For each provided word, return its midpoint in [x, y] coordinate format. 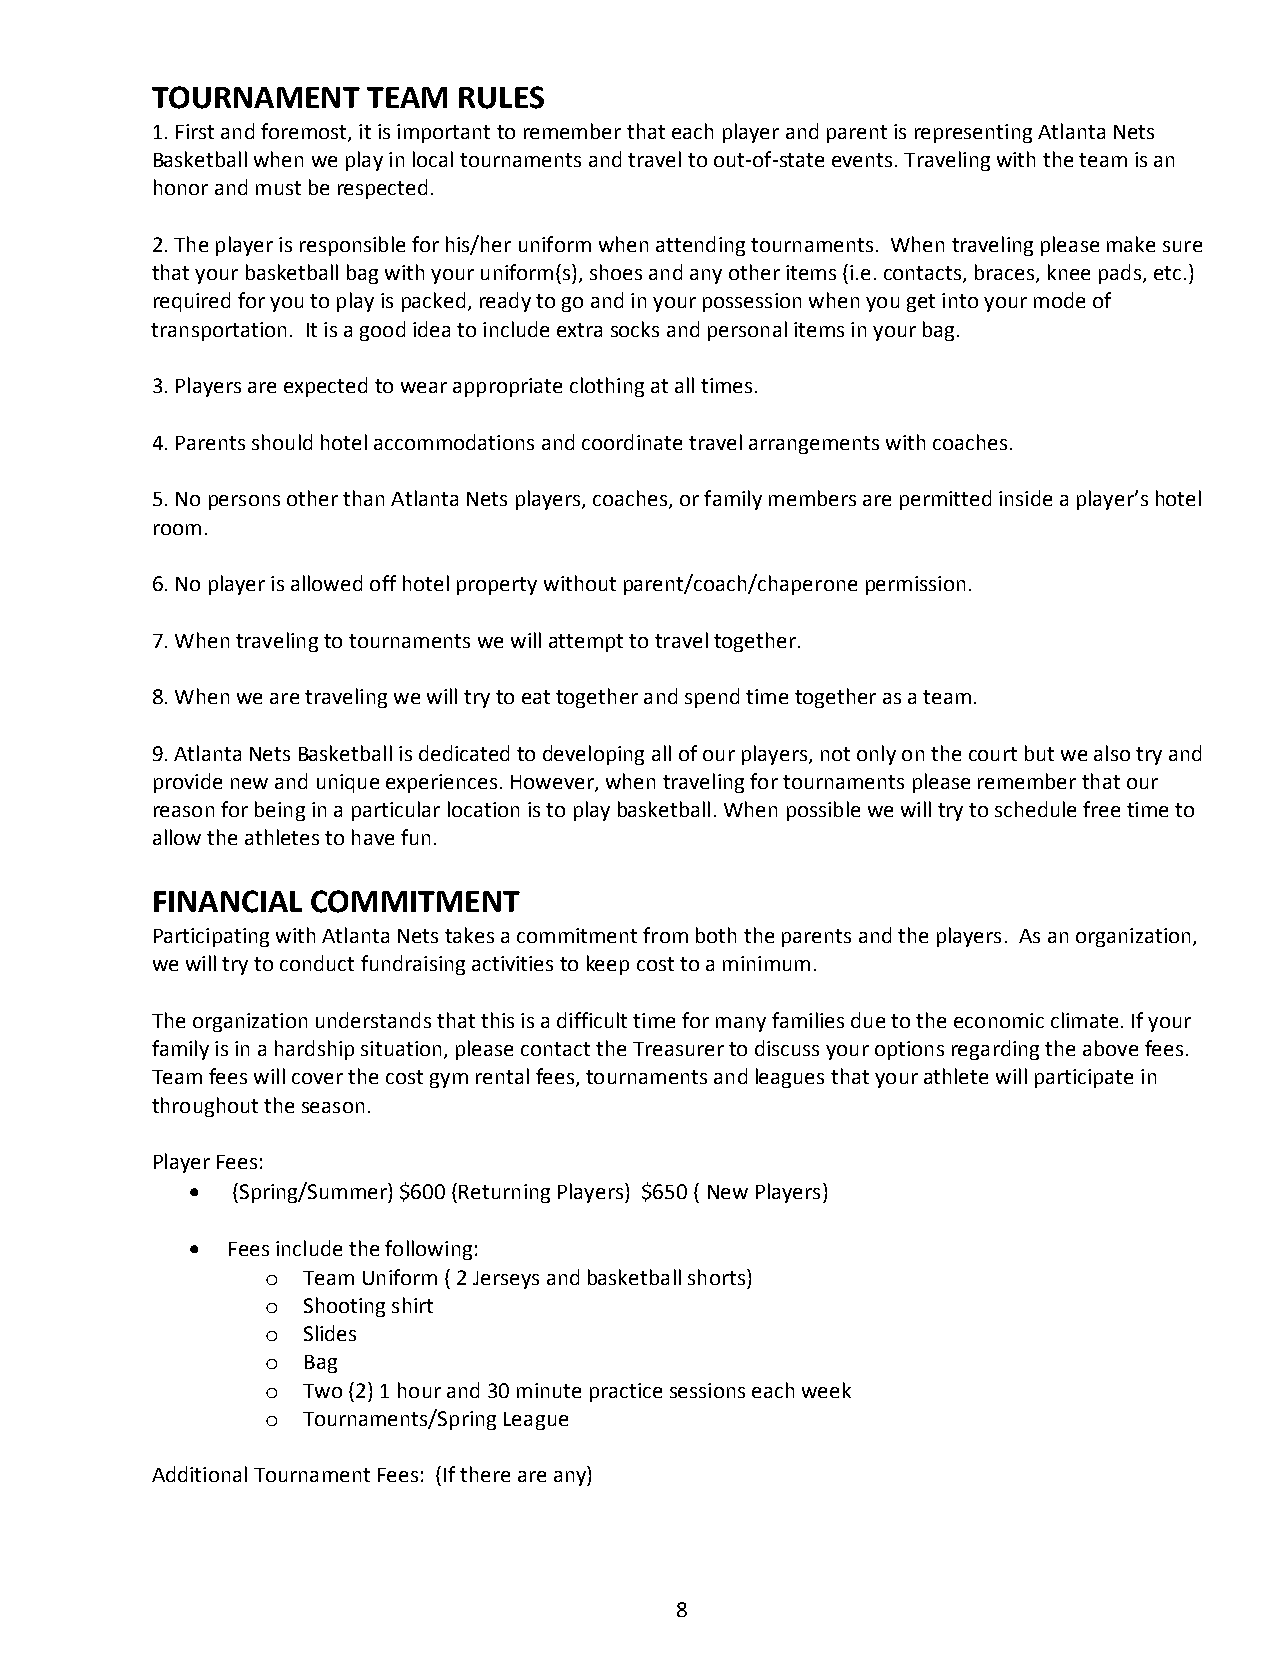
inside [1025, 498]
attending [700, 246]
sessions [707, 1390]
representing [973, 133]
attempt [586, 643]
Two [322, 1391]
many [741, 1024]
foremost [305, 132]
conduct [317, 963]
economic [999, 1020]
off [383, 583]
